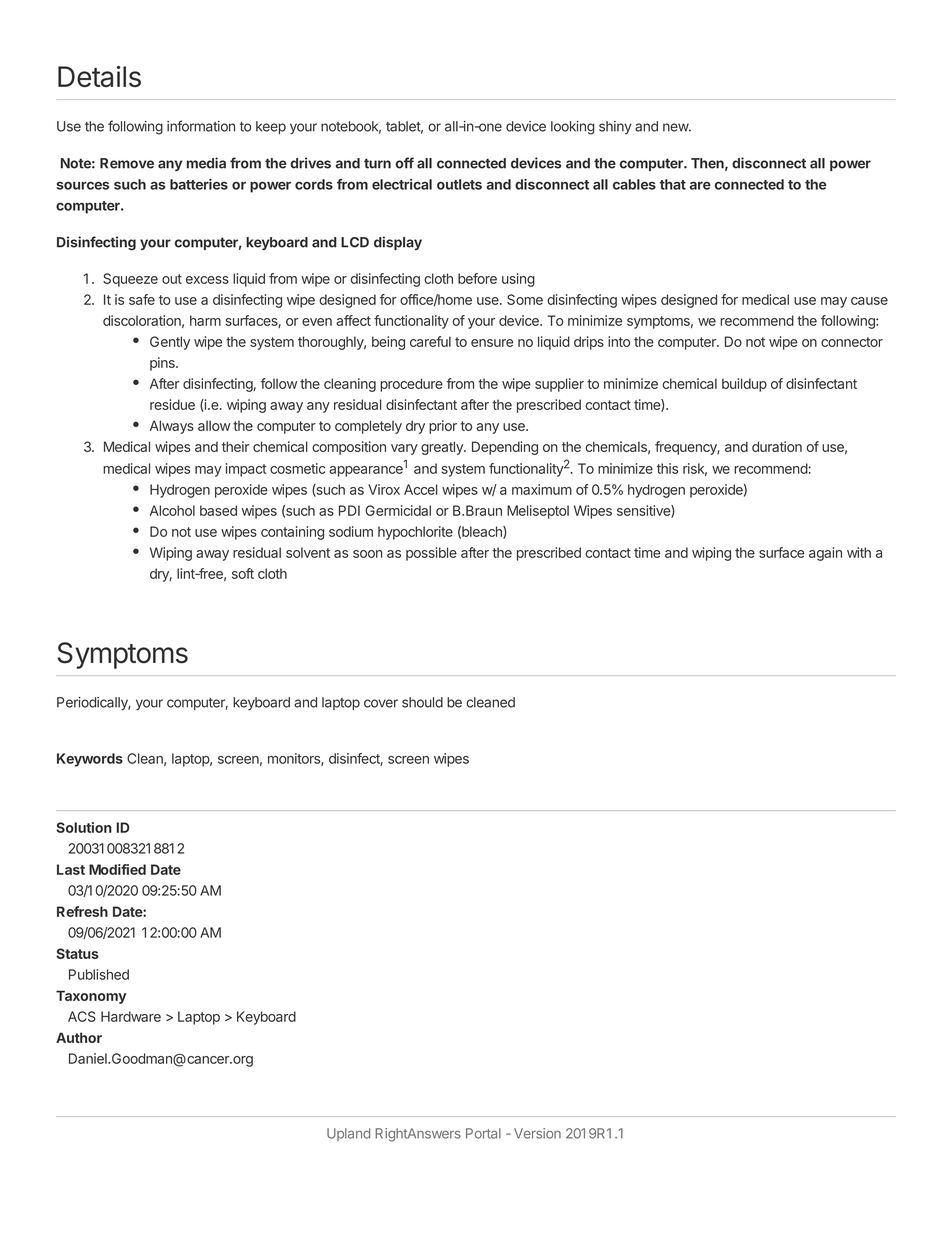  Describe the element at coordinates (483, 1133) in the document. I see `Portal` at that location.
